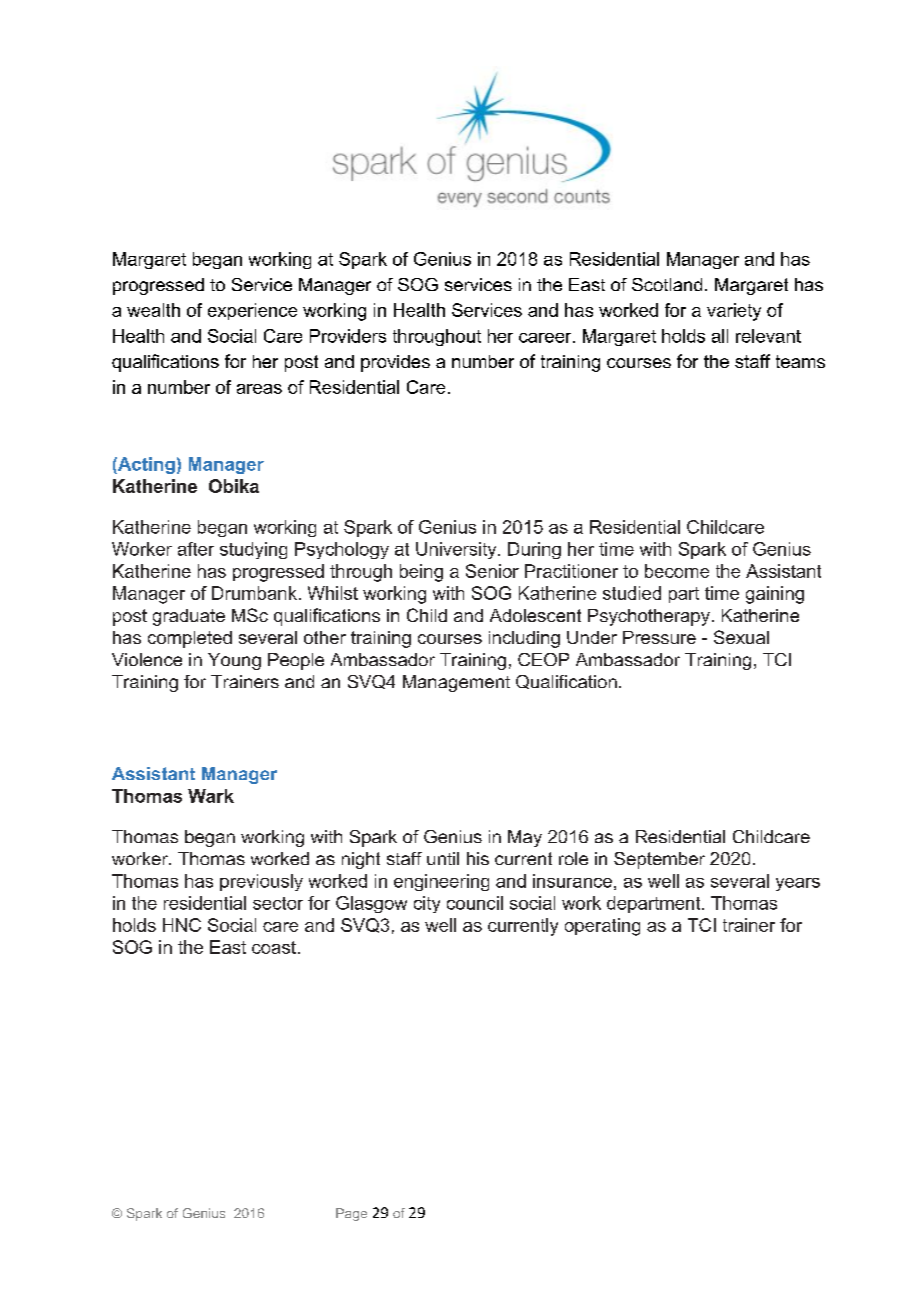  What do you see at coordinates (351, 1214) in the screenshot?
I see `Page` at bounding box center [351, 1214].
